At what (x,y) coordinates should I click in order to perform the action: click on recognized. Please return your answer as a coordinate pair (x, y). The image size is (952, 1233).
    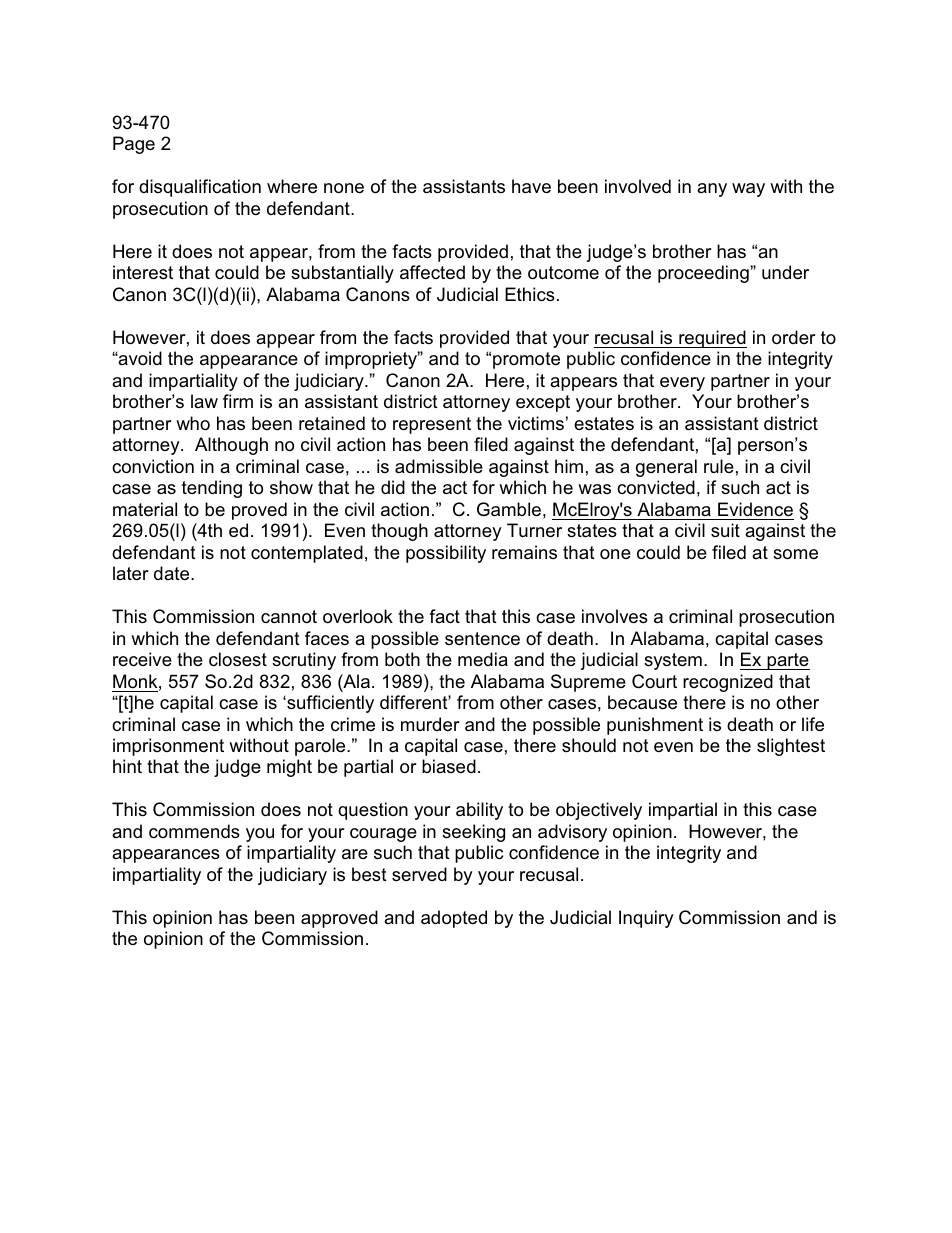
    Looking at the image, I should click on (728, 683).
